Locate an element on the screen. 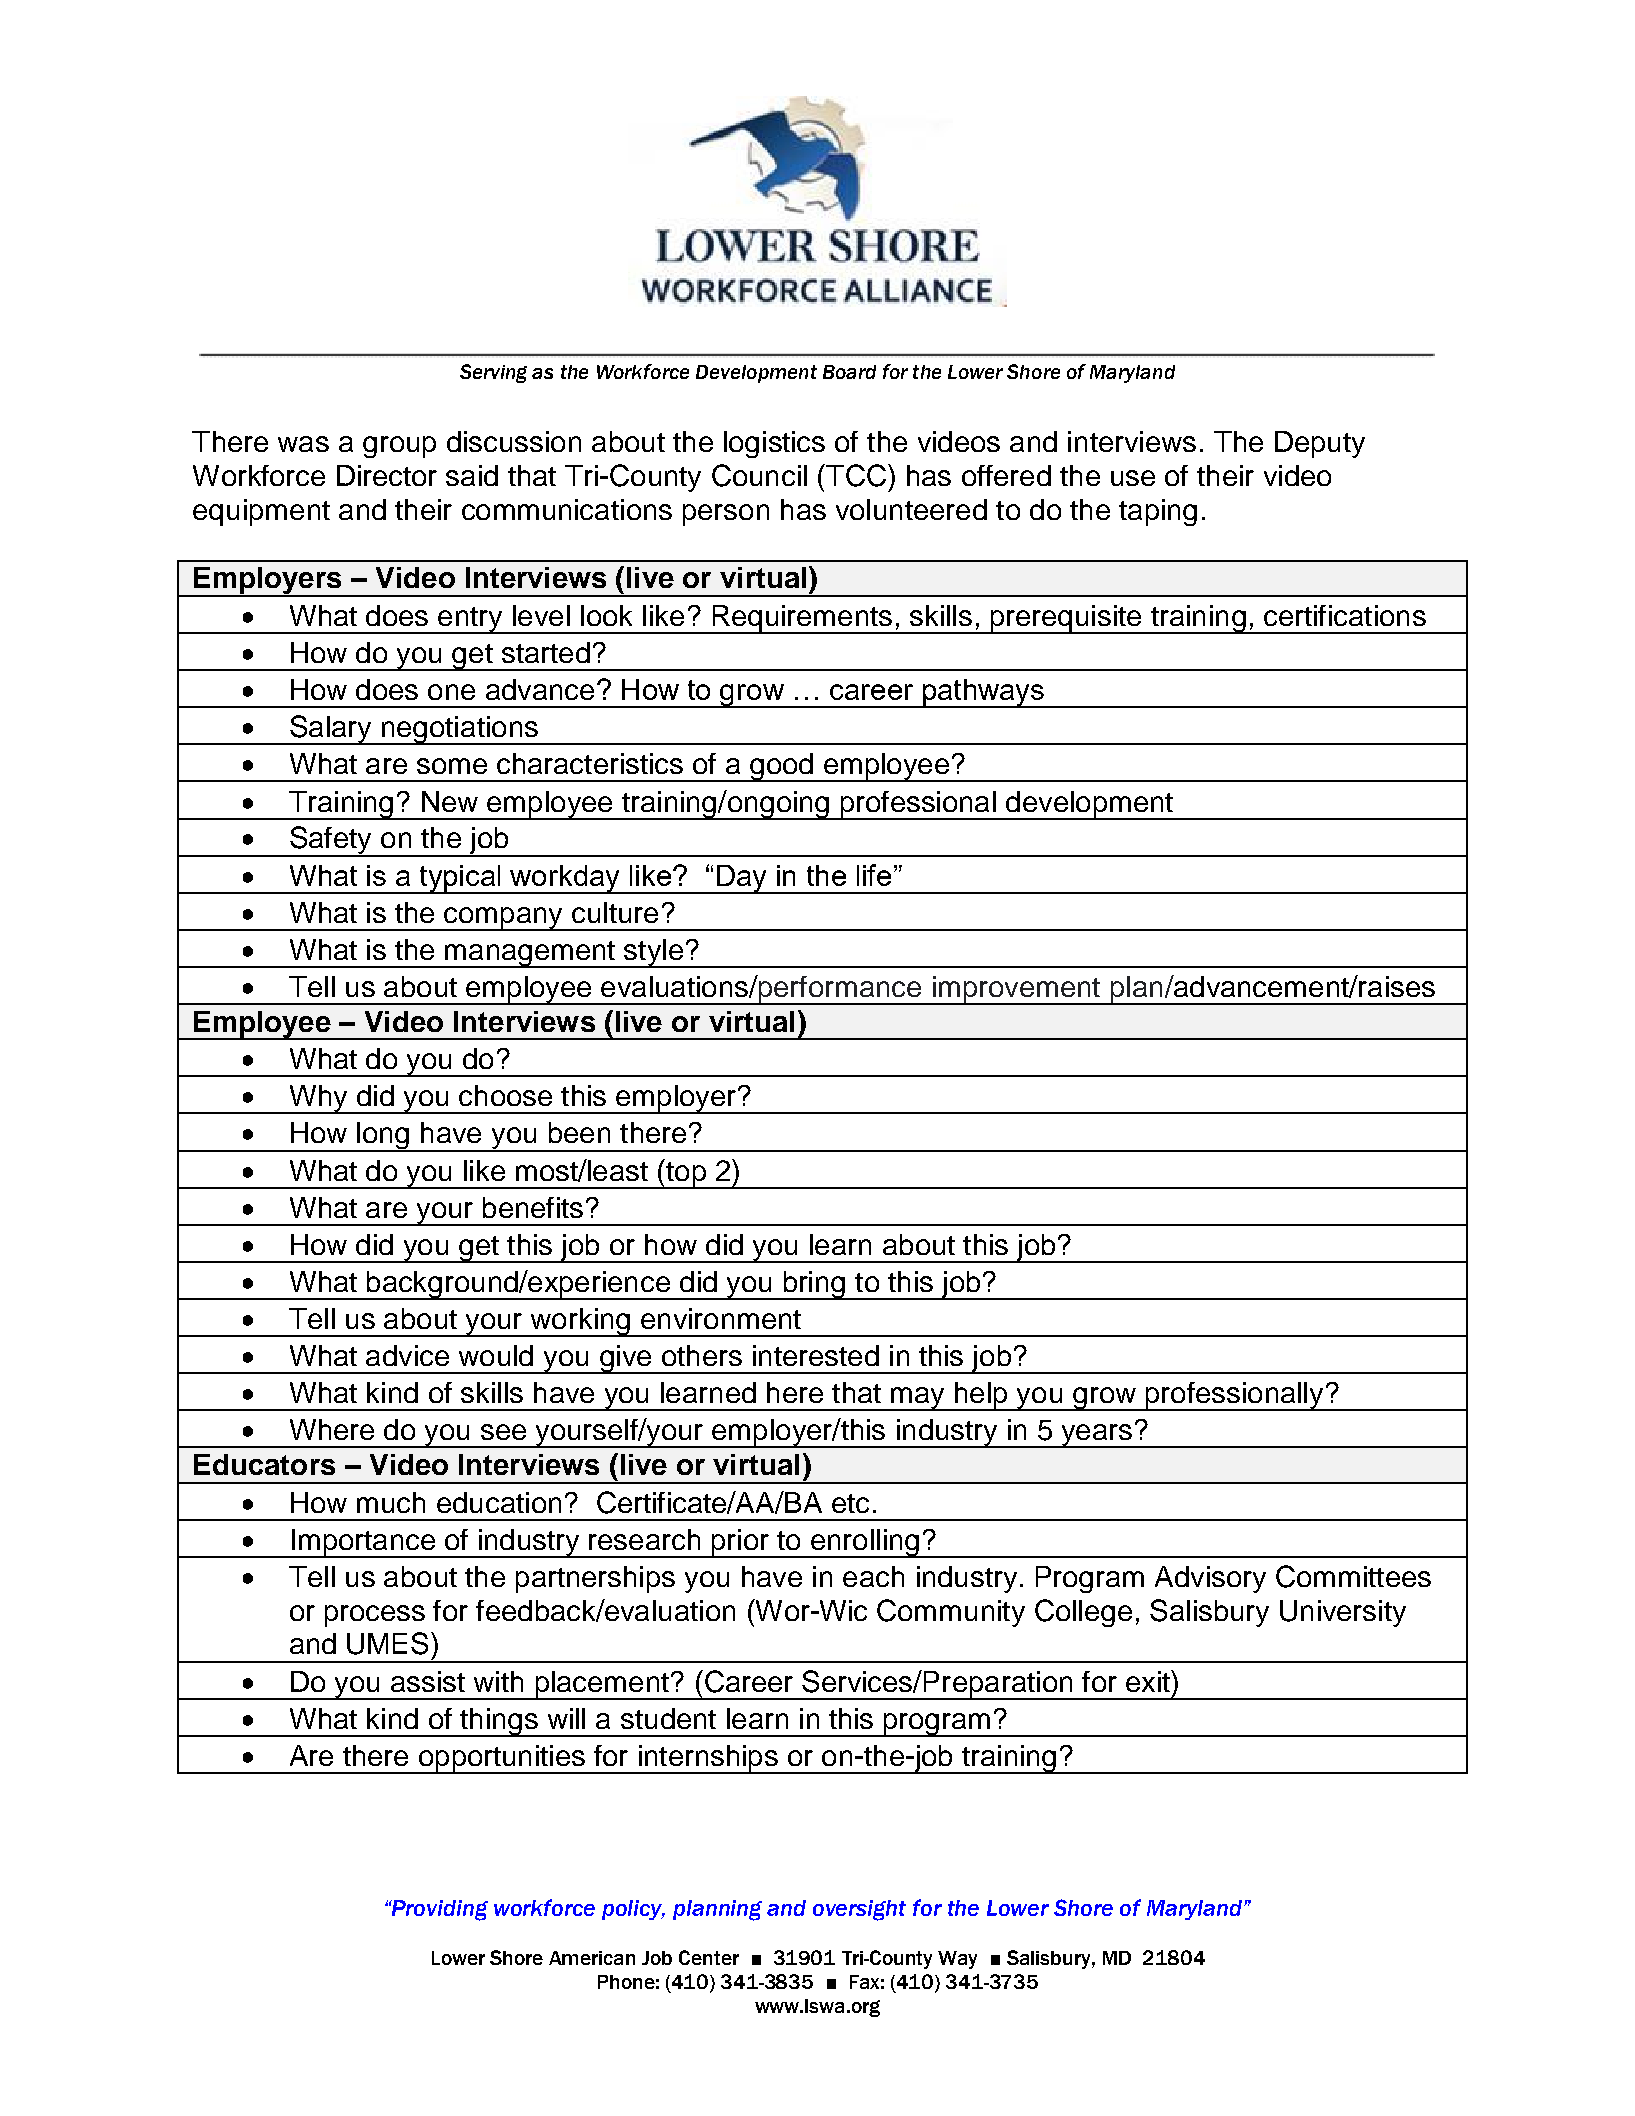 Image resolution: width=1635 pixels, height=2116 pixels. style is located at coordinates (653, 953).
